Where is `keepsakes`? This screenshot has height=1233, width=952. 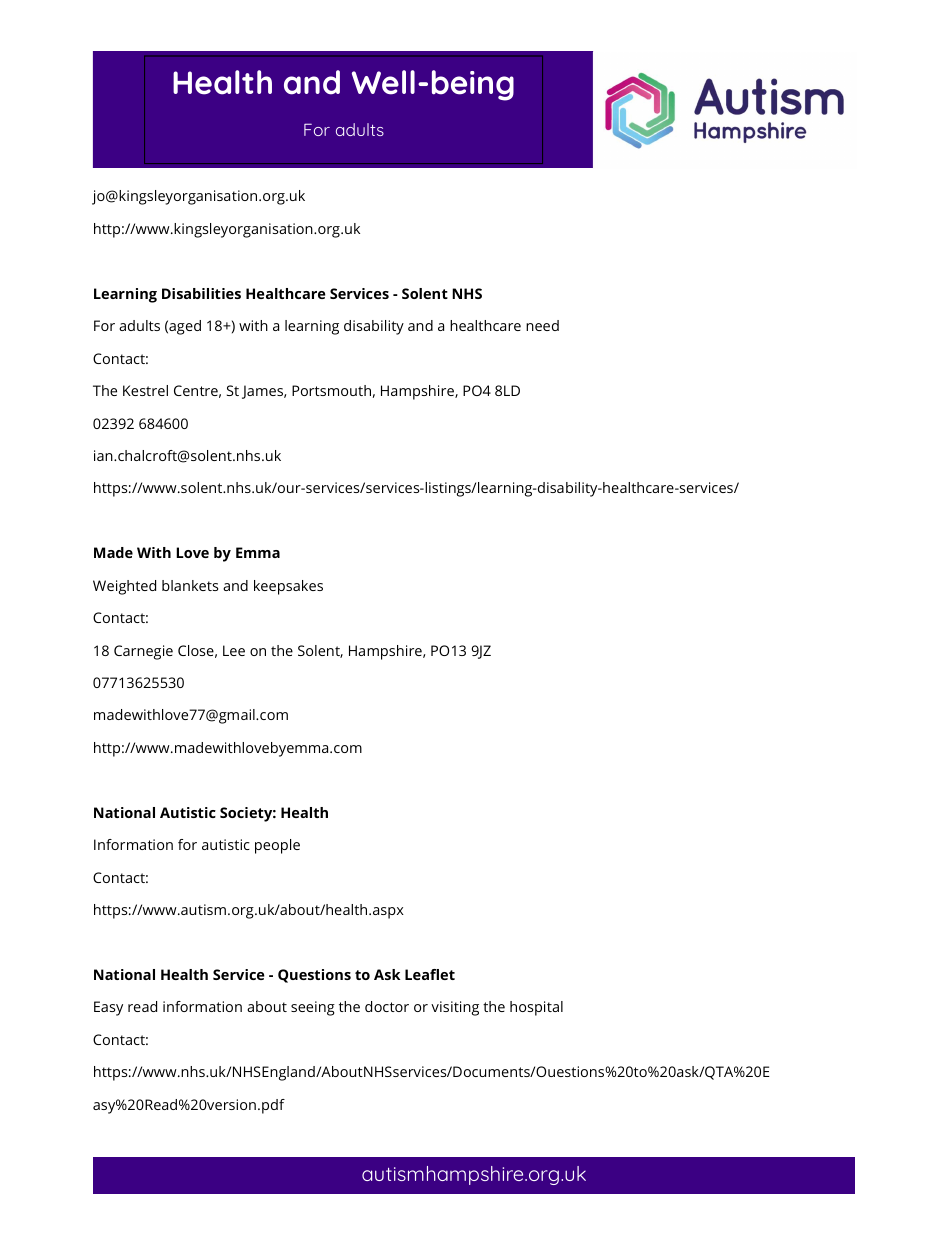 keepsakes is located at coordinates (288, 587).
